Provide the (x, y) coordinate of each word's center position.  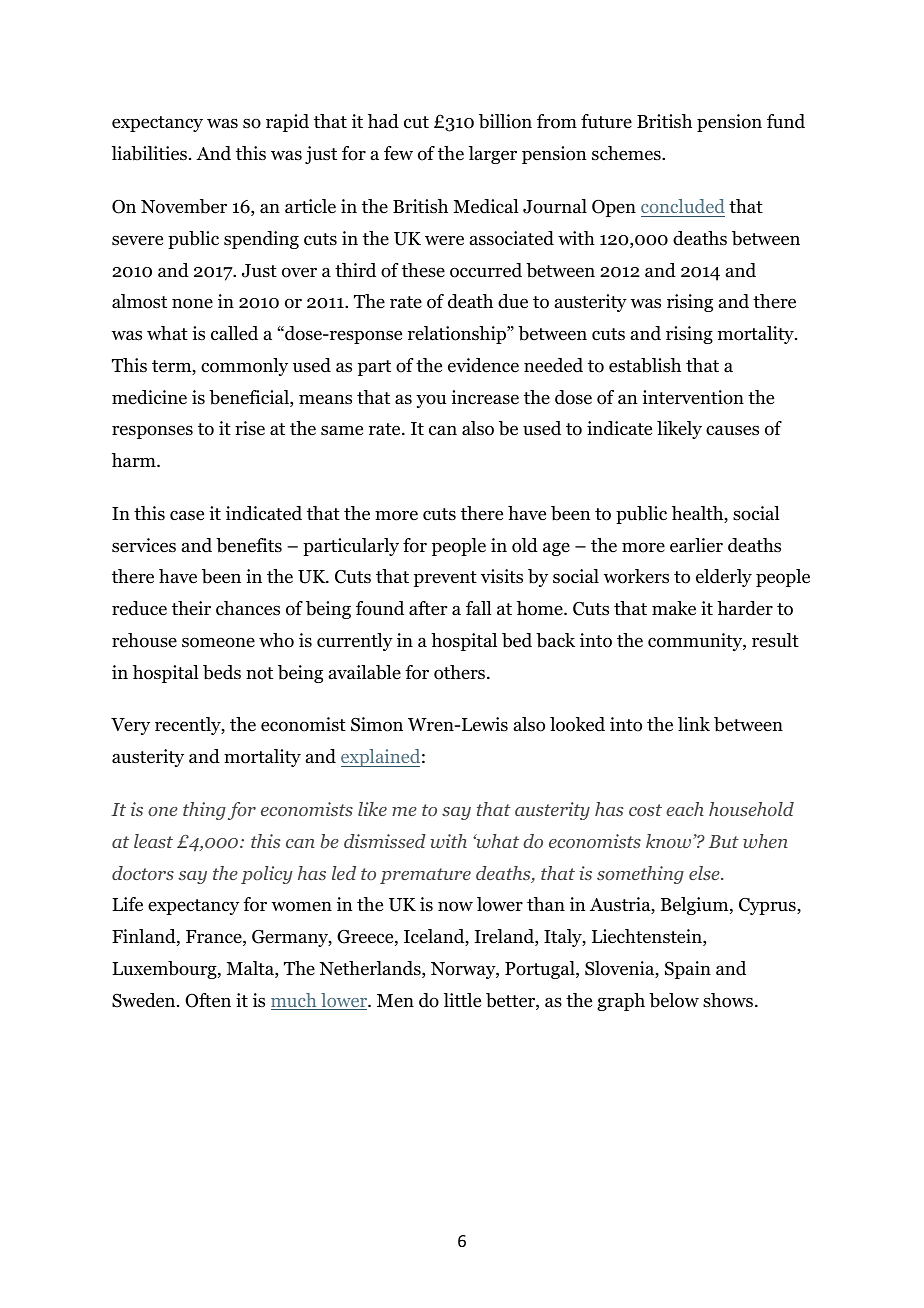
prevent (445, 579)
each (685, 809)
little (462, 1000)
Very (130, 726)
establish (645, 365)
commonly (244, 367)
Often (208, 1000)
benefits (249, 545)
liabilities (149, 153)
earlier (696, 545)
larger (493, 155)
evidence (483, 365)
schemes (627, 153)
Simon (377, 724)
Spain (688, 970)
